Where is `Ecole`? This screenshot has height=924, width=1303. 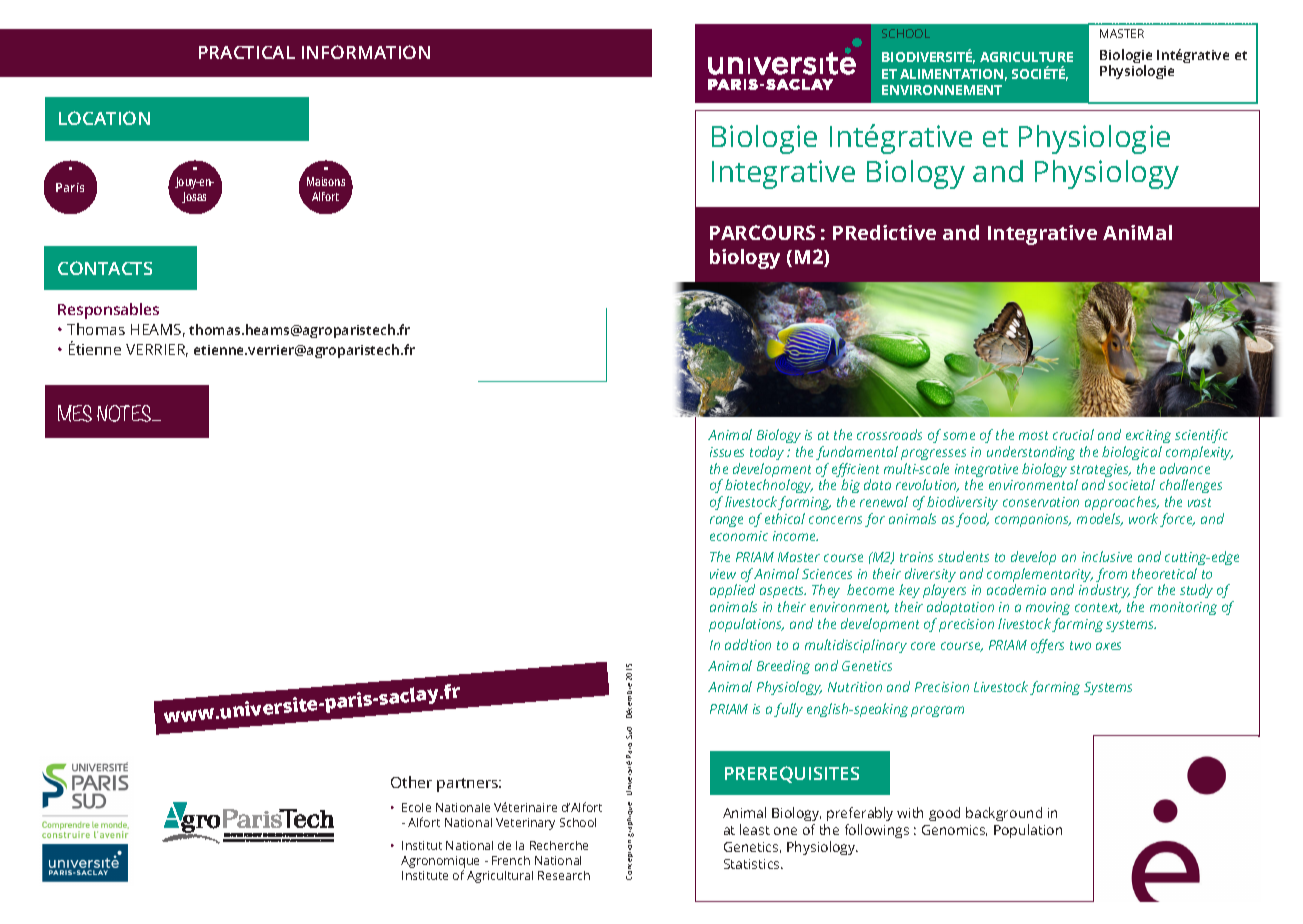 Ecole is located at coordinates (416, 807).
